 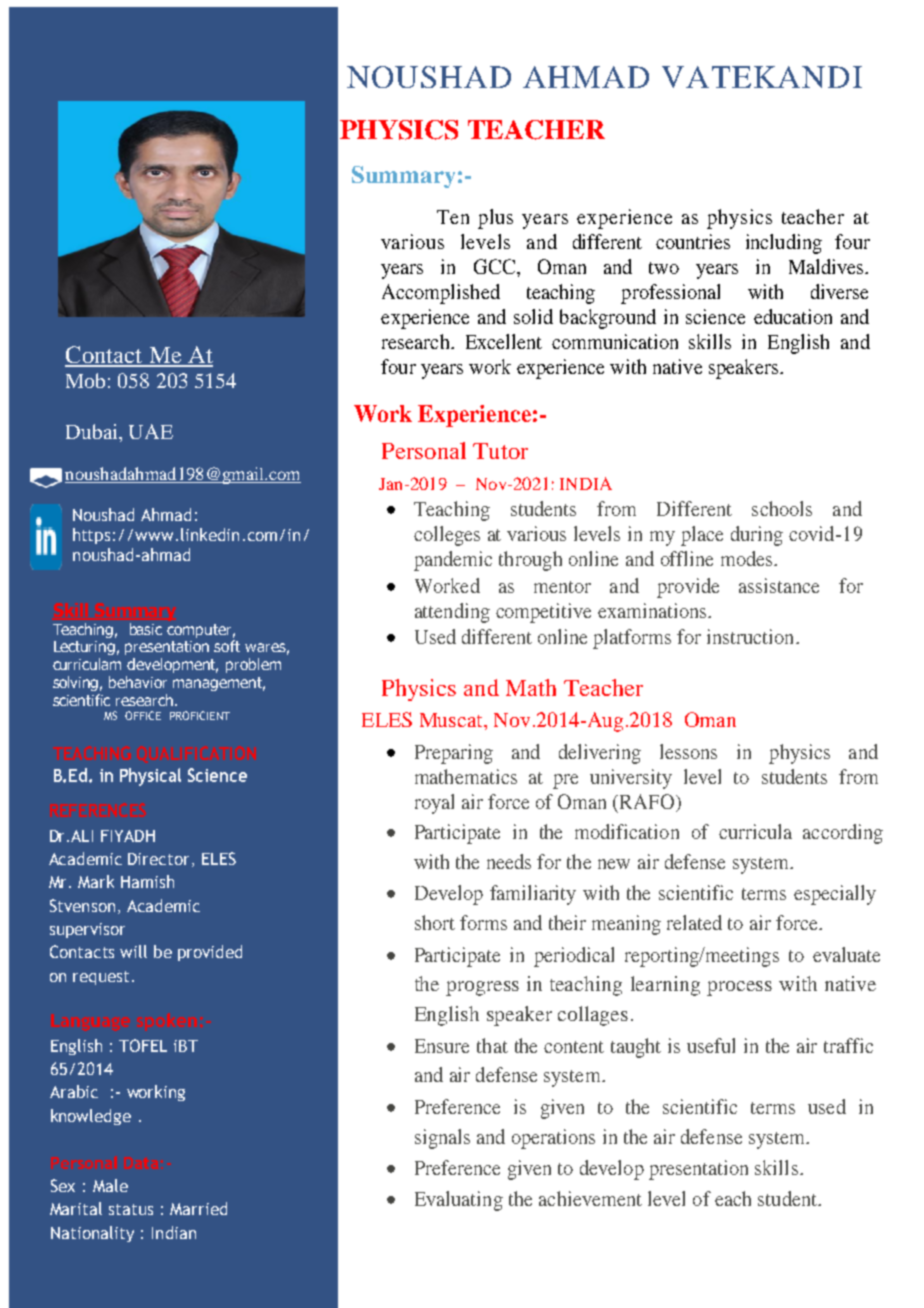 What do you see at coordinates (85, 380) in the screenshot?
I see `Mob` at bounding box center [85, 380].
